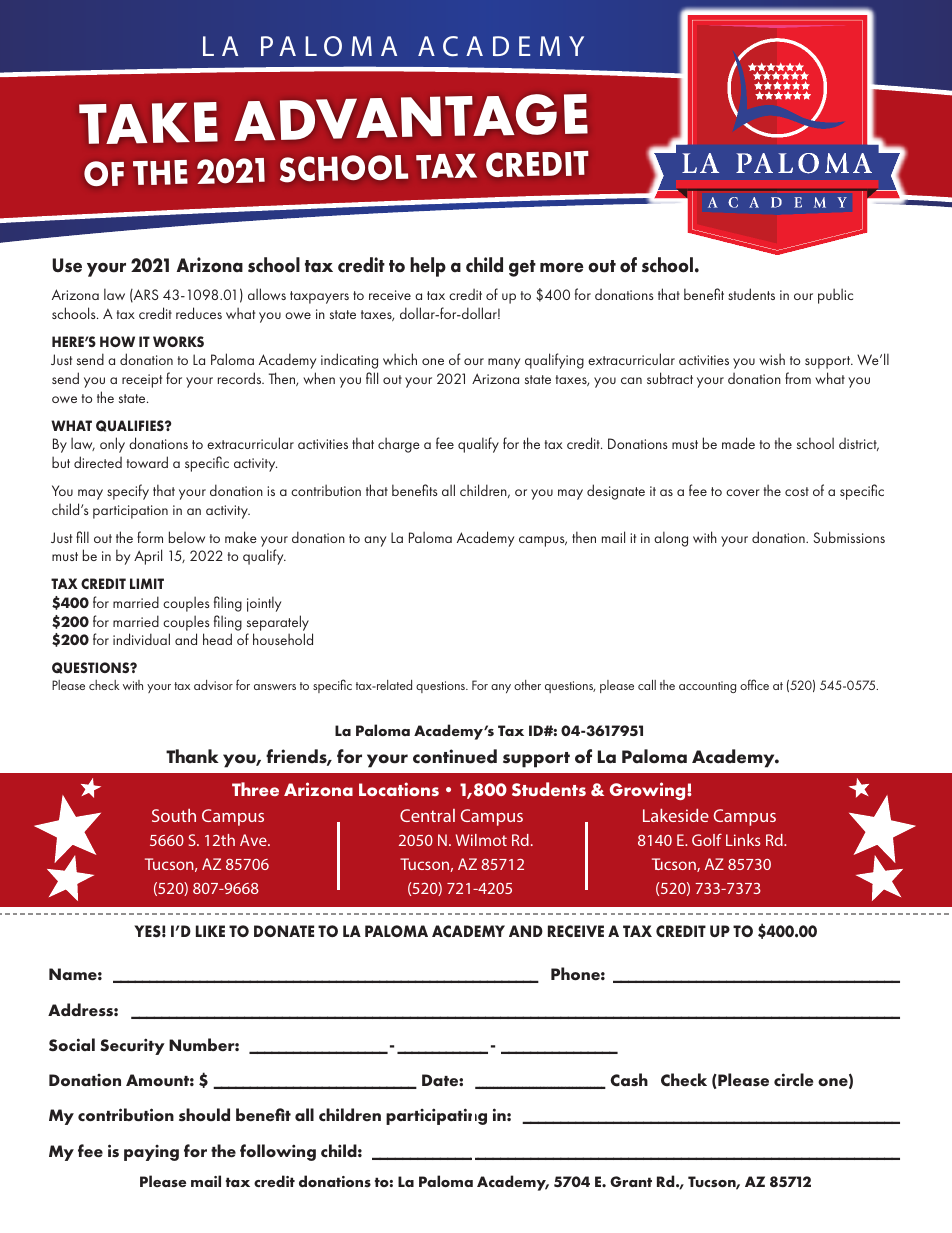  I want to click on Submissions, so click(849, 537).
